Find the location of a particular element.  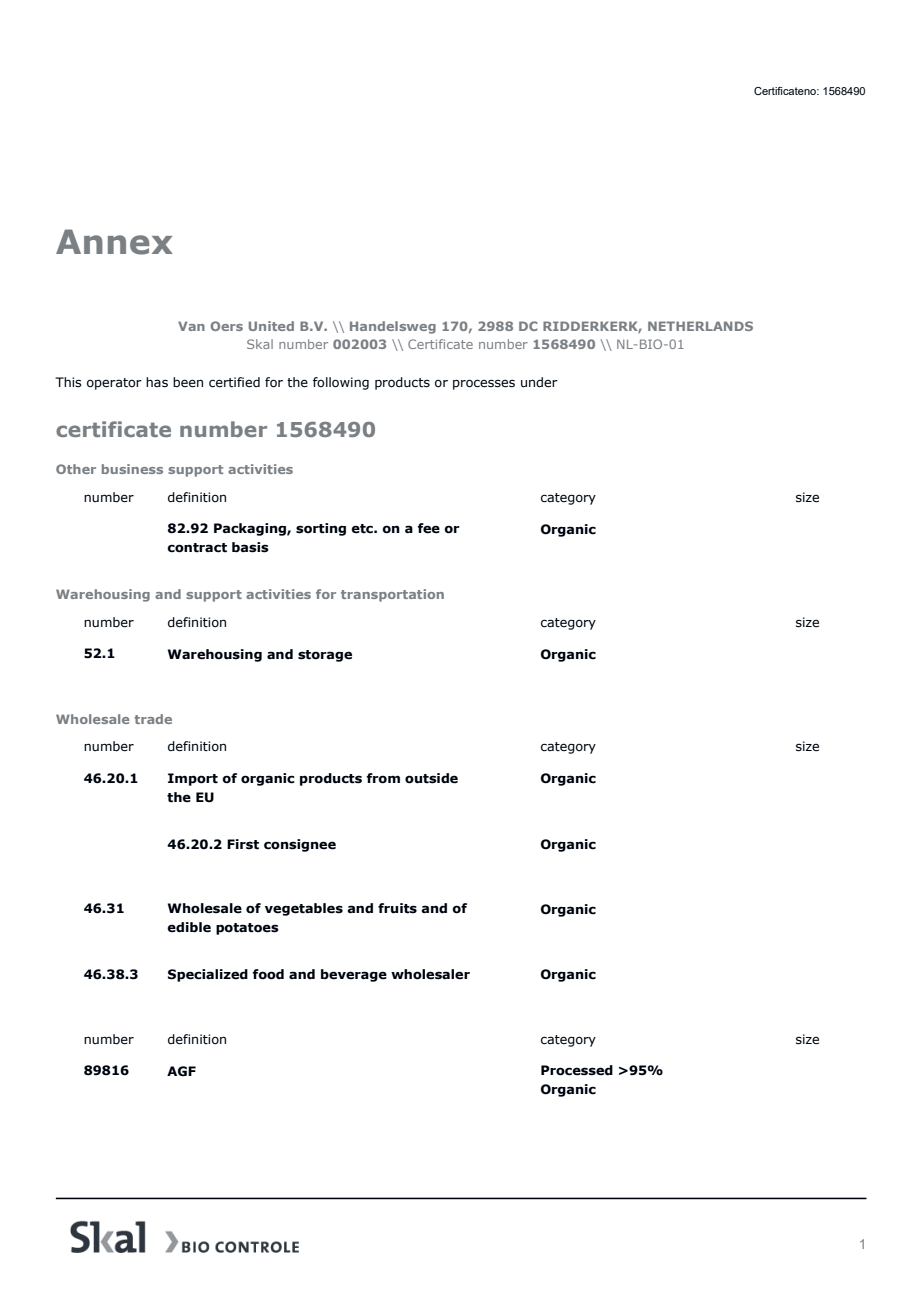

trade is located at coordinates (153, 719).
